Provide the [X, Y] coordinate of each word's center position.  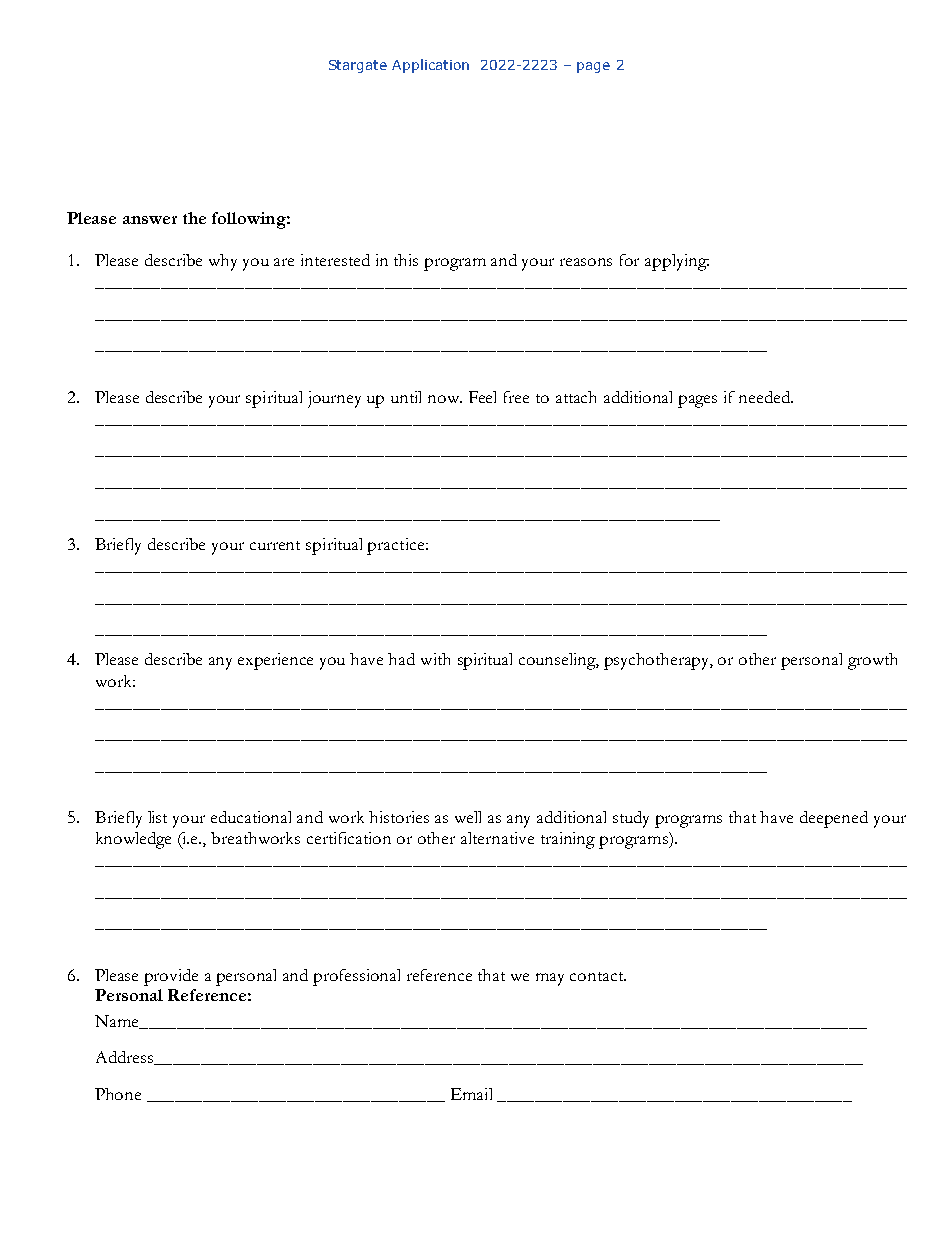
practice [397, 546]
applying [677, 262]
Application [430, 66]
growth [872, 661]
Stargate [358, 66]
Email [471, 1094]
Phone [118, 1094]
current [275, 545]
